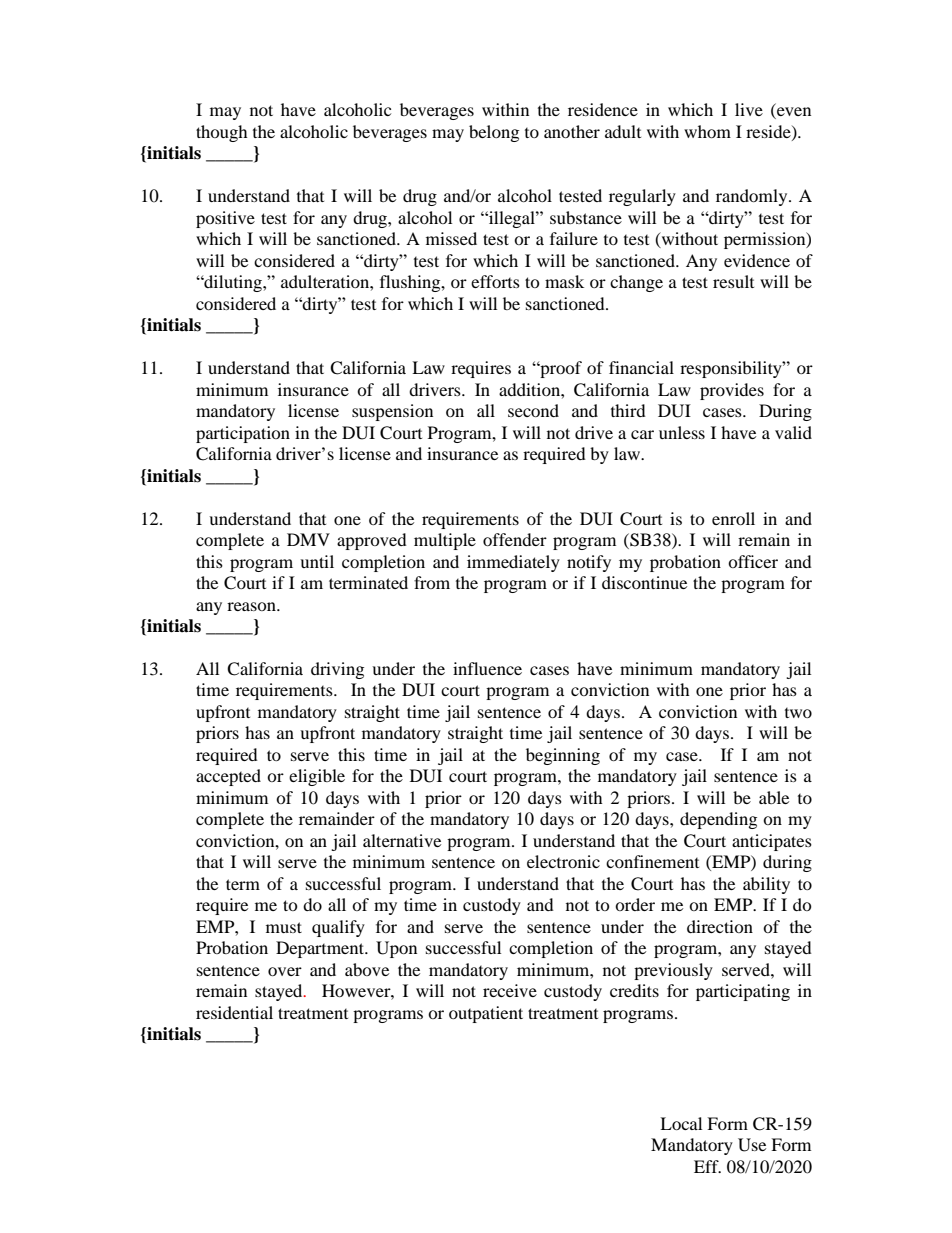  What do you see at coordinates (563, 756) in the screenshot?
I see `beginning` at bounding box center [563, 756].
